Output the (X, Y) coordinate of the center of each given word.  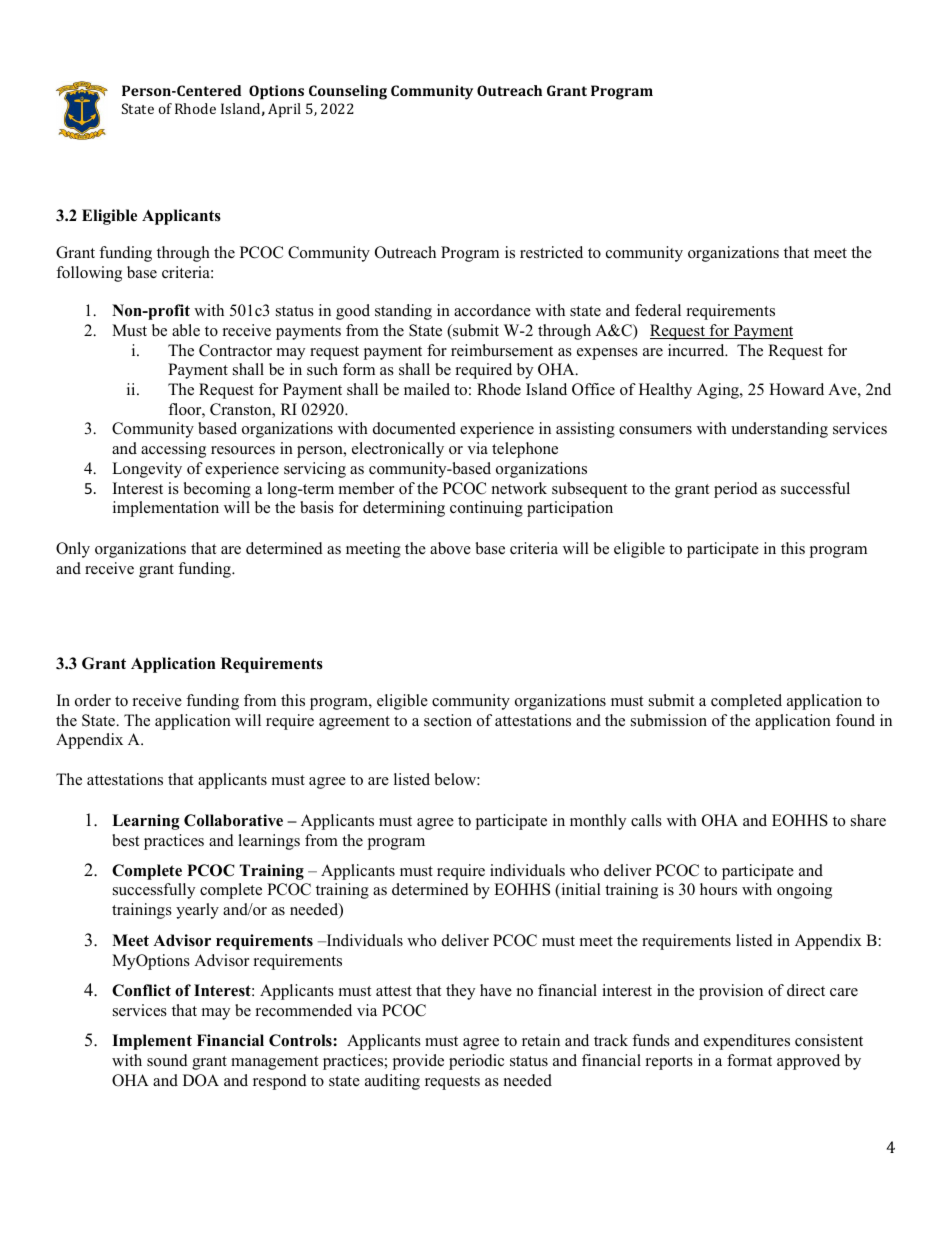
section (448, 720)
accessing (173, 450)
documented (414, 428)
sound (167, 1060)
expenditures (747, 1042)
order (93, 700)
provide (418, 1062)
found (855, 720)
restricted (551, 252)
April (284, 110)
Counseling (348, 92)
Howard (796, 389)
